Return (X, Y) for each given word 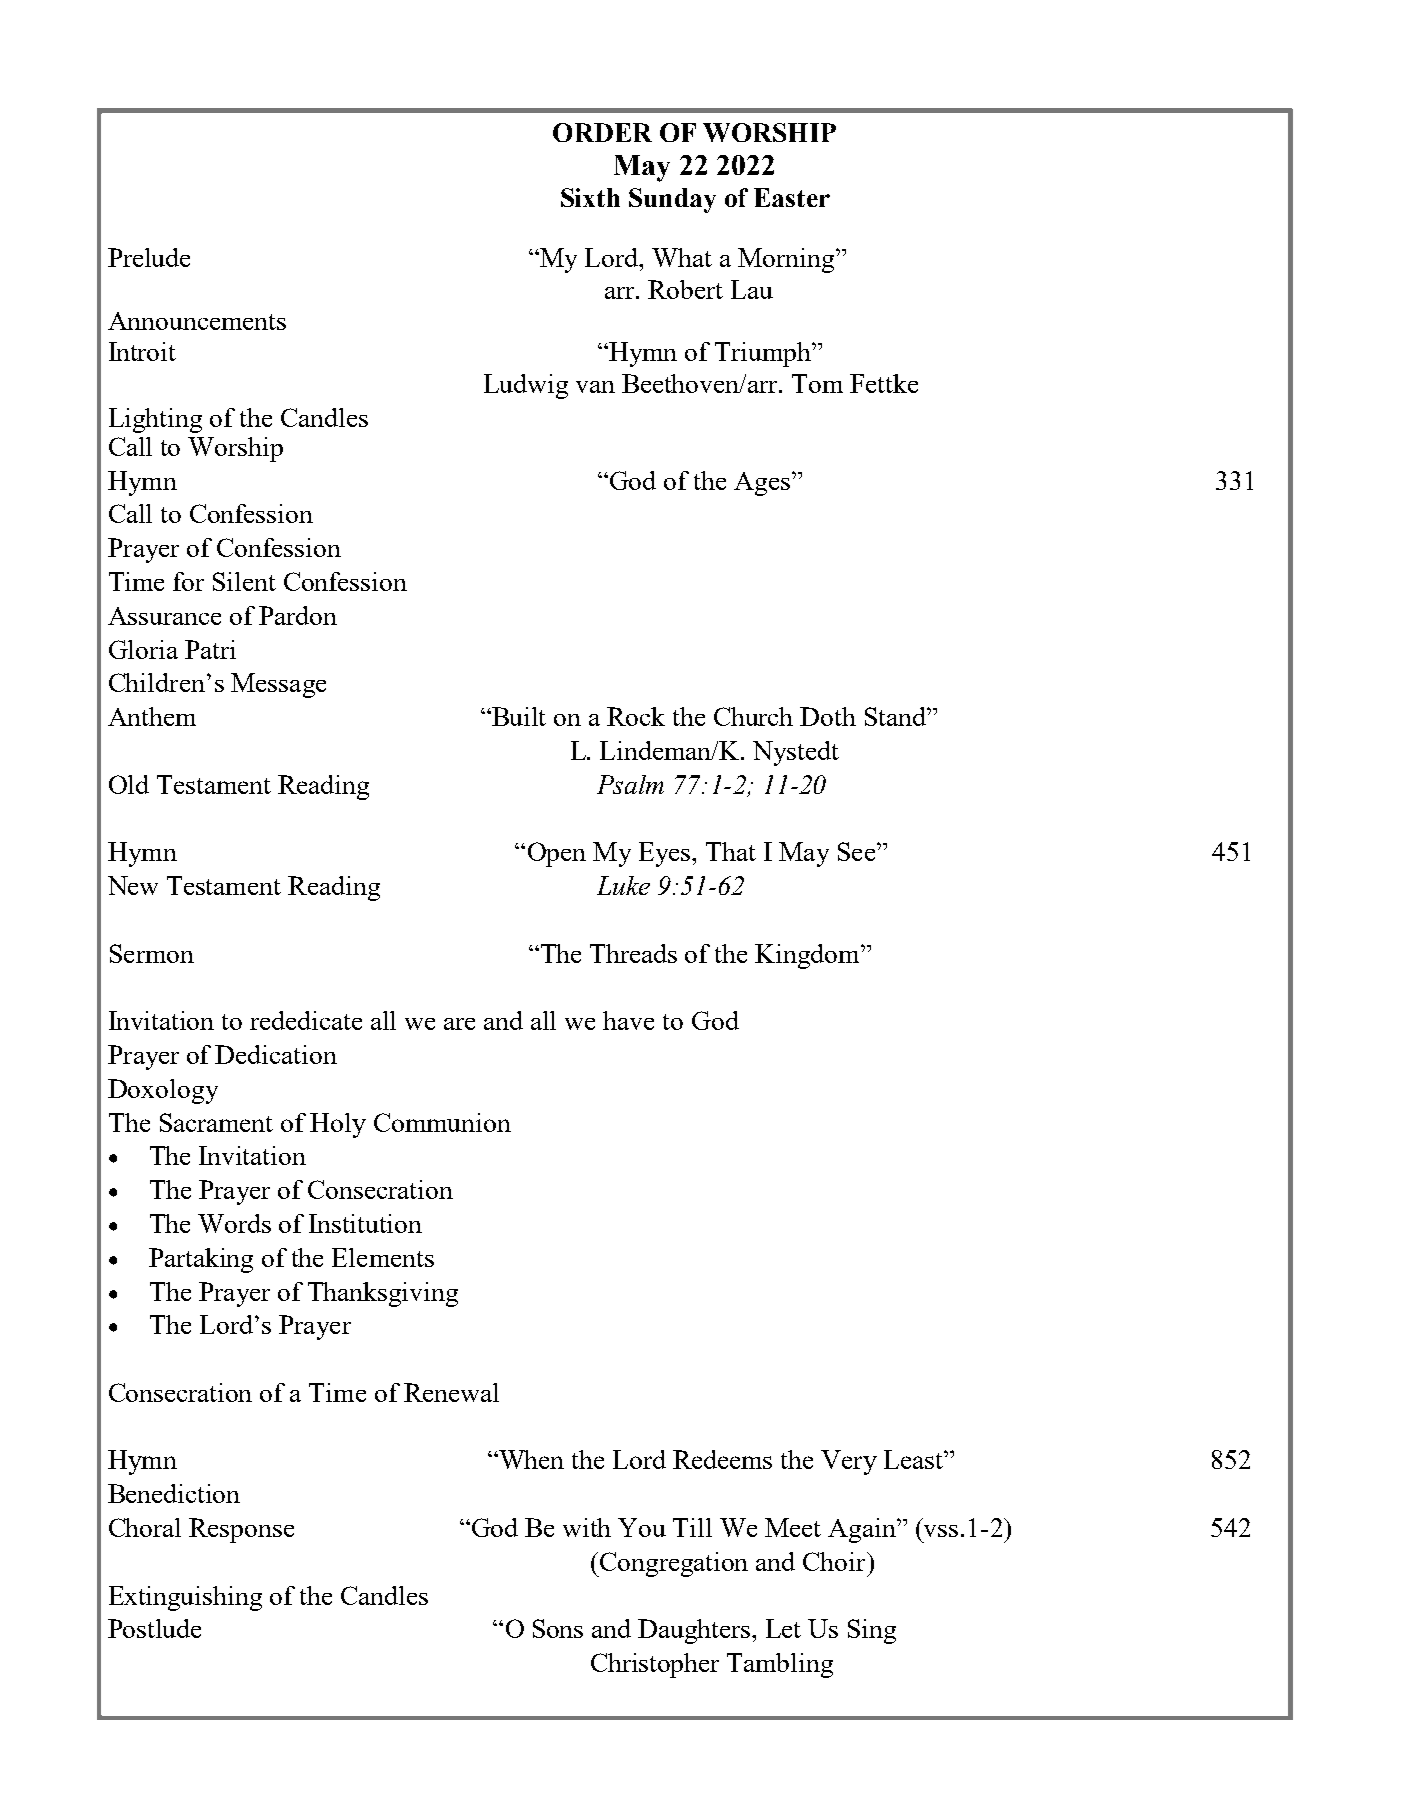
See (858, 851)
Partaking (201, 1260)
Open (557, 854)
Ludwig (526, 386)
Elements (383, 1257)
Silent (244, 581)
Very (849, 1462)
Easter (792, 197)
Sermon (152, 953)
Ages (762, 484)
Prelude (149, 257)
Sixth (590, 197)
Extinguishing (185, 1598)
